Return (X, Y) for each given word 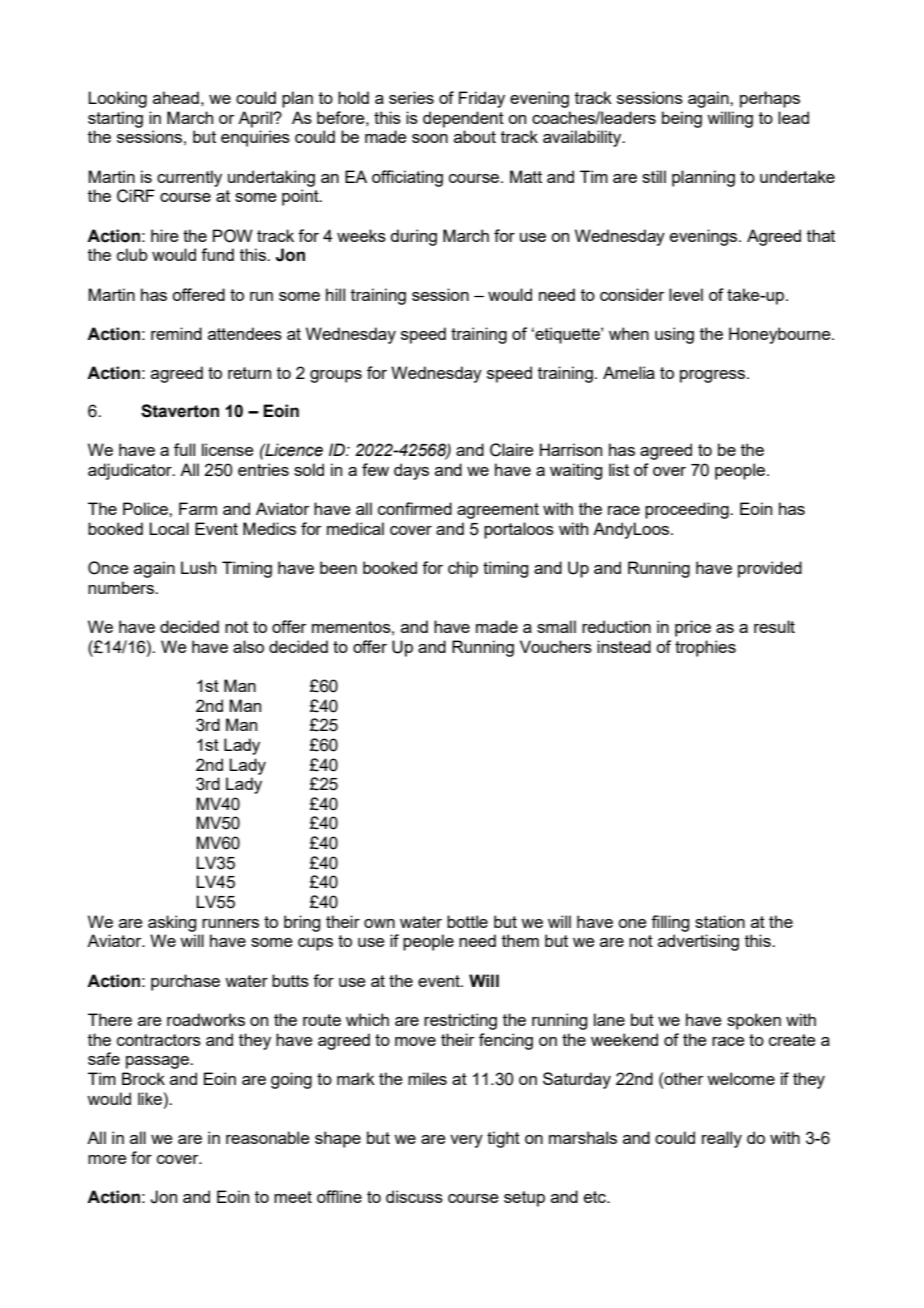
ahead (176, 97)
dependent (463, 119)
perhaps (770, 99)
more (107, 1159)
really (722, 1139)
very (466, 1141)
